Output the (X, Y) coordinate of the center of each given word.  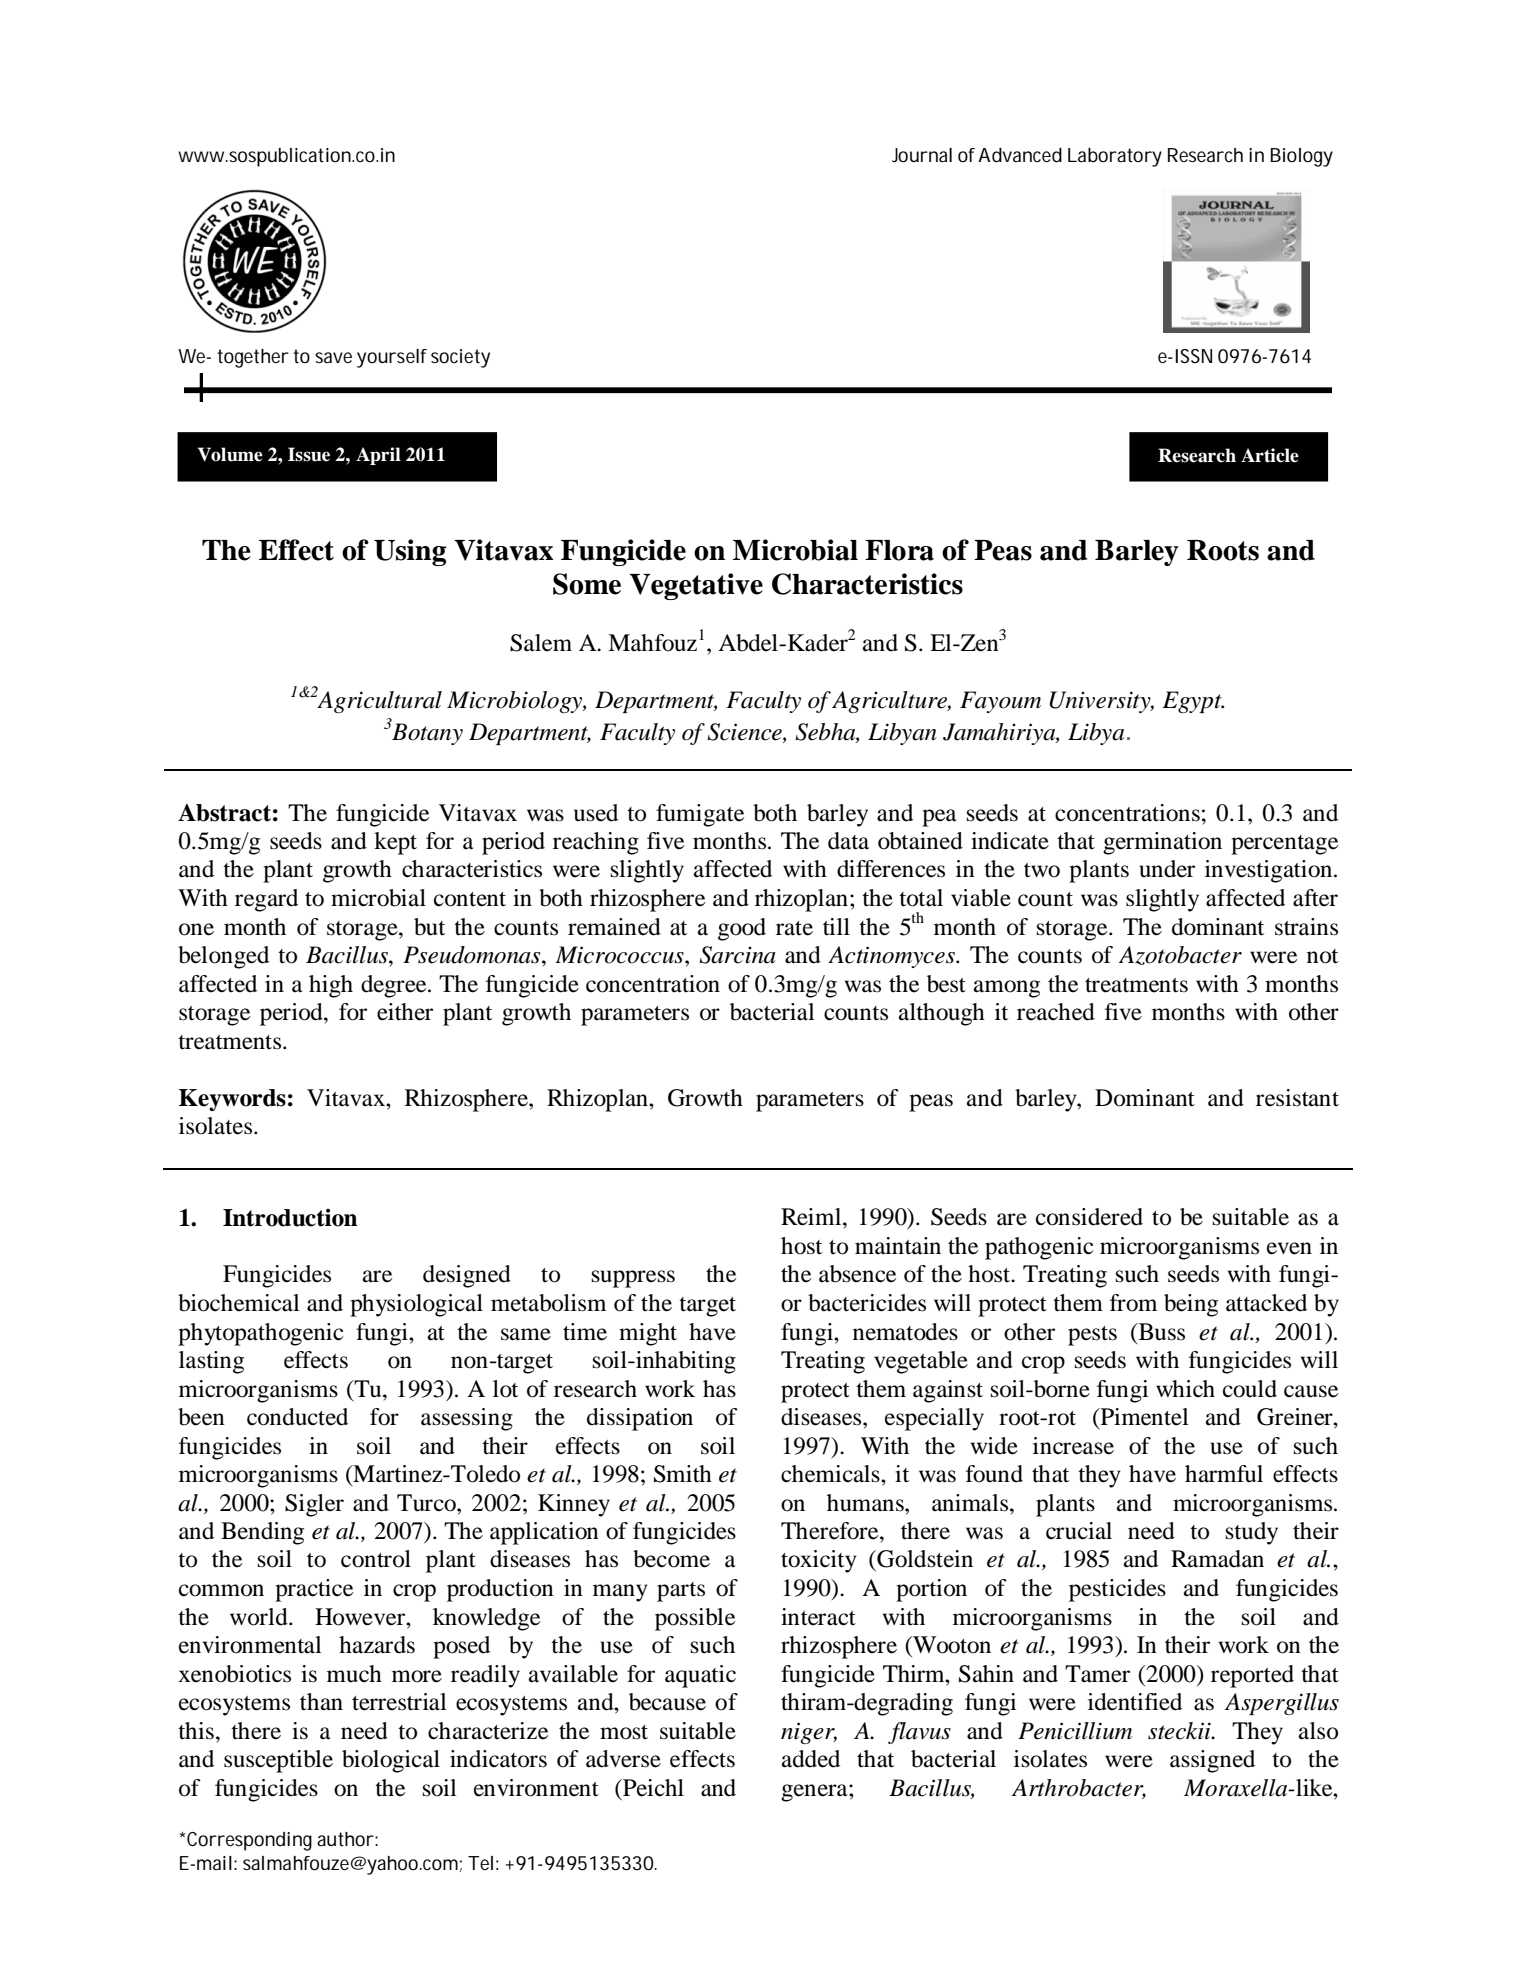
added (811, 1759)
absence (857, 1274)
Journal (922, 155)
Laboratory (1115, 157)
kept (395, 843)
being (1191, 1305)
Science (745, 733)
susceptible (278, 1761)
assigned (1212, 1761)
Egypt (1193, 702)
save (333, 357)
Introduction (290, 1218)
